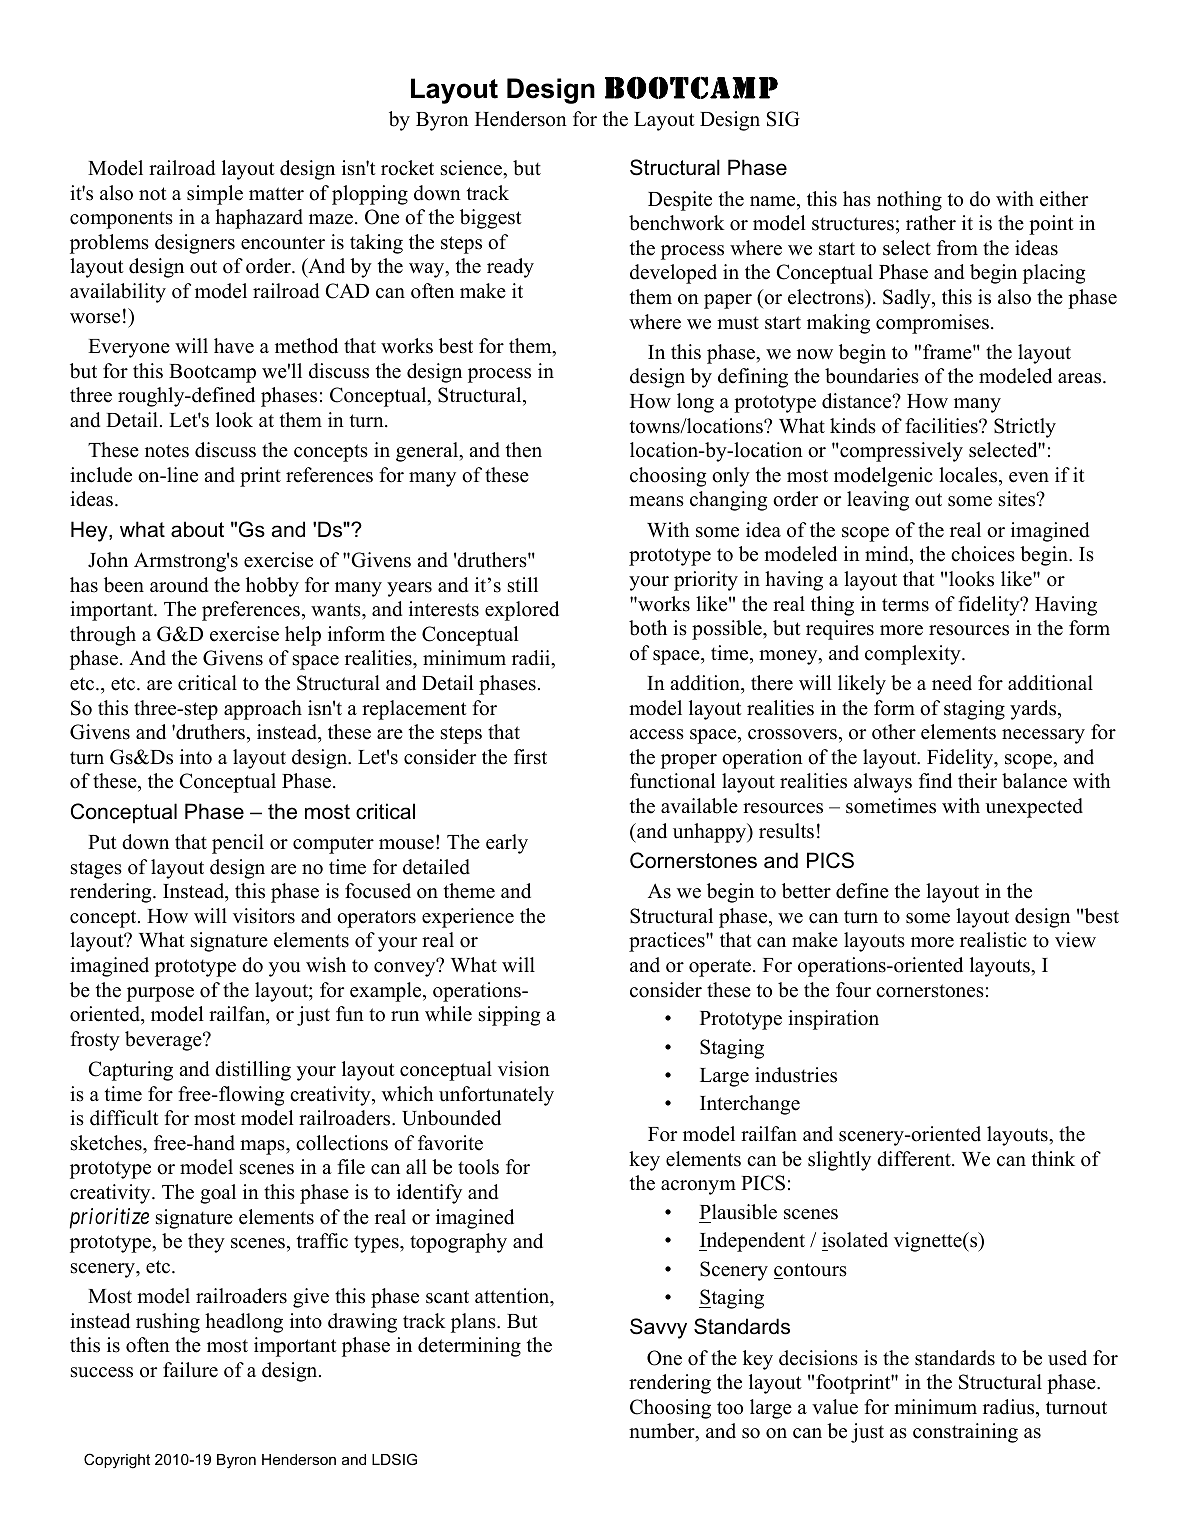 This image has height=1539, width=1189. Describe the element at coordinates (656, 501) in the image. I see `means` at that location.
